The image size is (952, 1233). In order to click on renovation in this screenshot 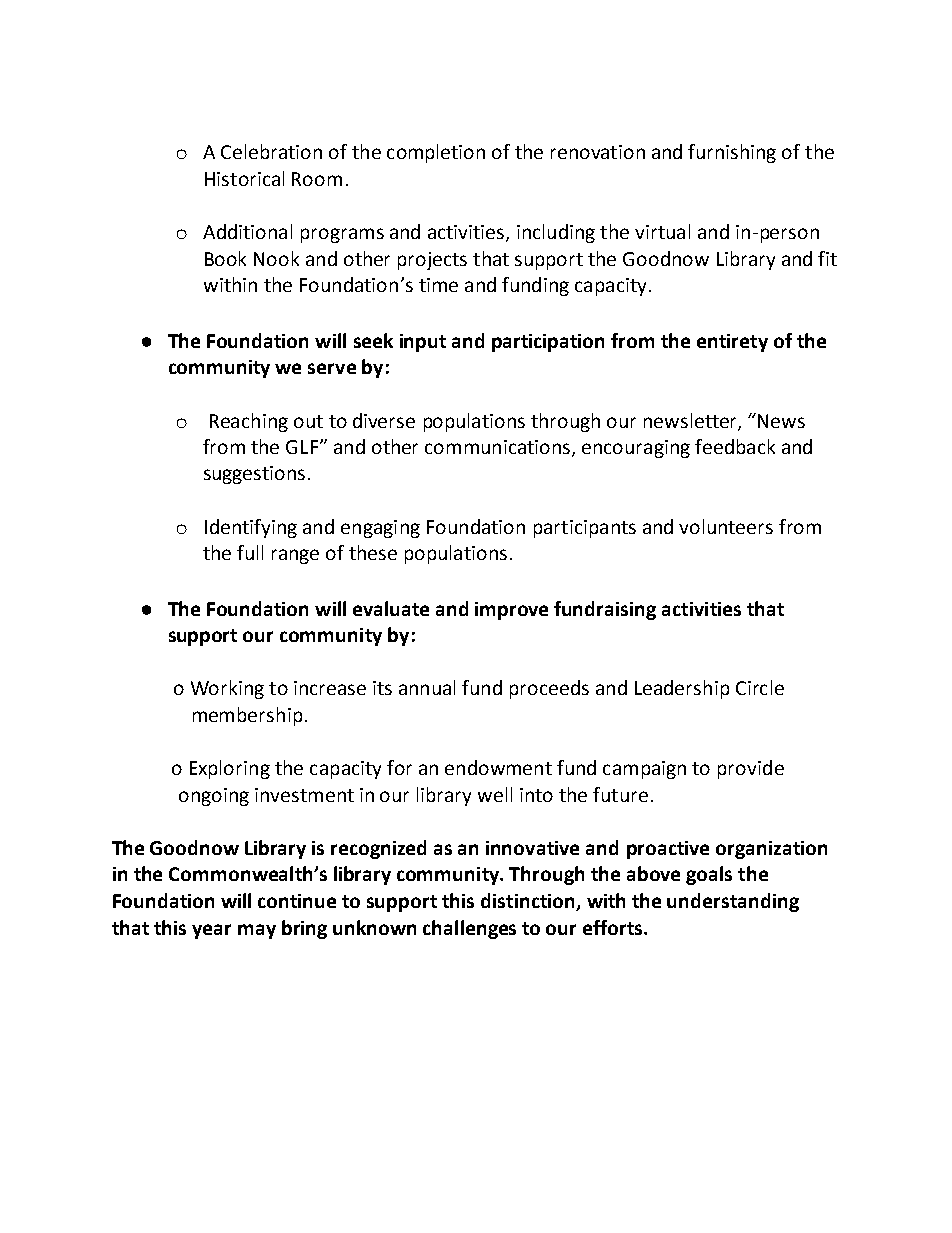, I will do `click(598, 152)`.
